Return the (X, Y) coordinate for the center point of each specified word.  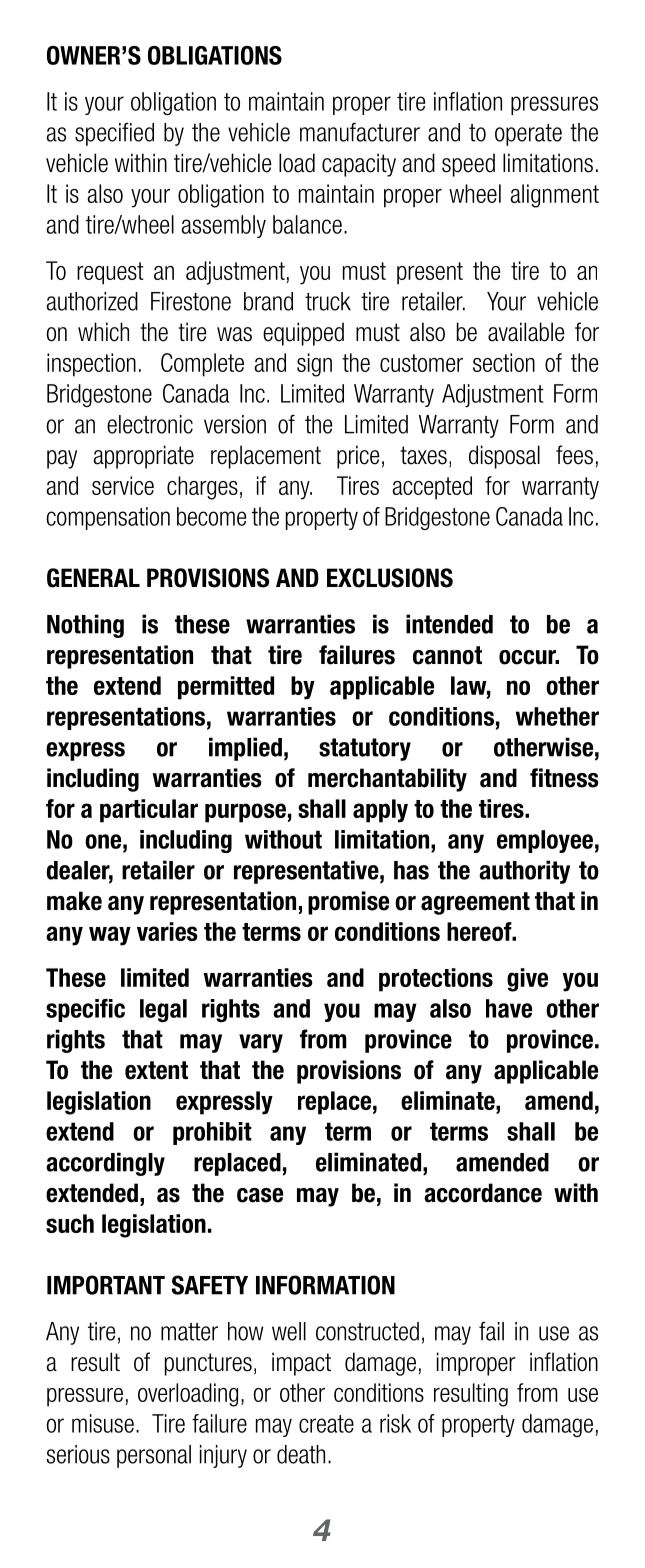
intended (449, 624)
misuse (103, 1423)
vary (261, 1043)
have (509, 1008)
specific (85, 1010)
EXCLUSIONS (390, 578)
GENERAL (93, 578)
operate (528, 135)
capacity (359, 165)
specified (114, 134)
